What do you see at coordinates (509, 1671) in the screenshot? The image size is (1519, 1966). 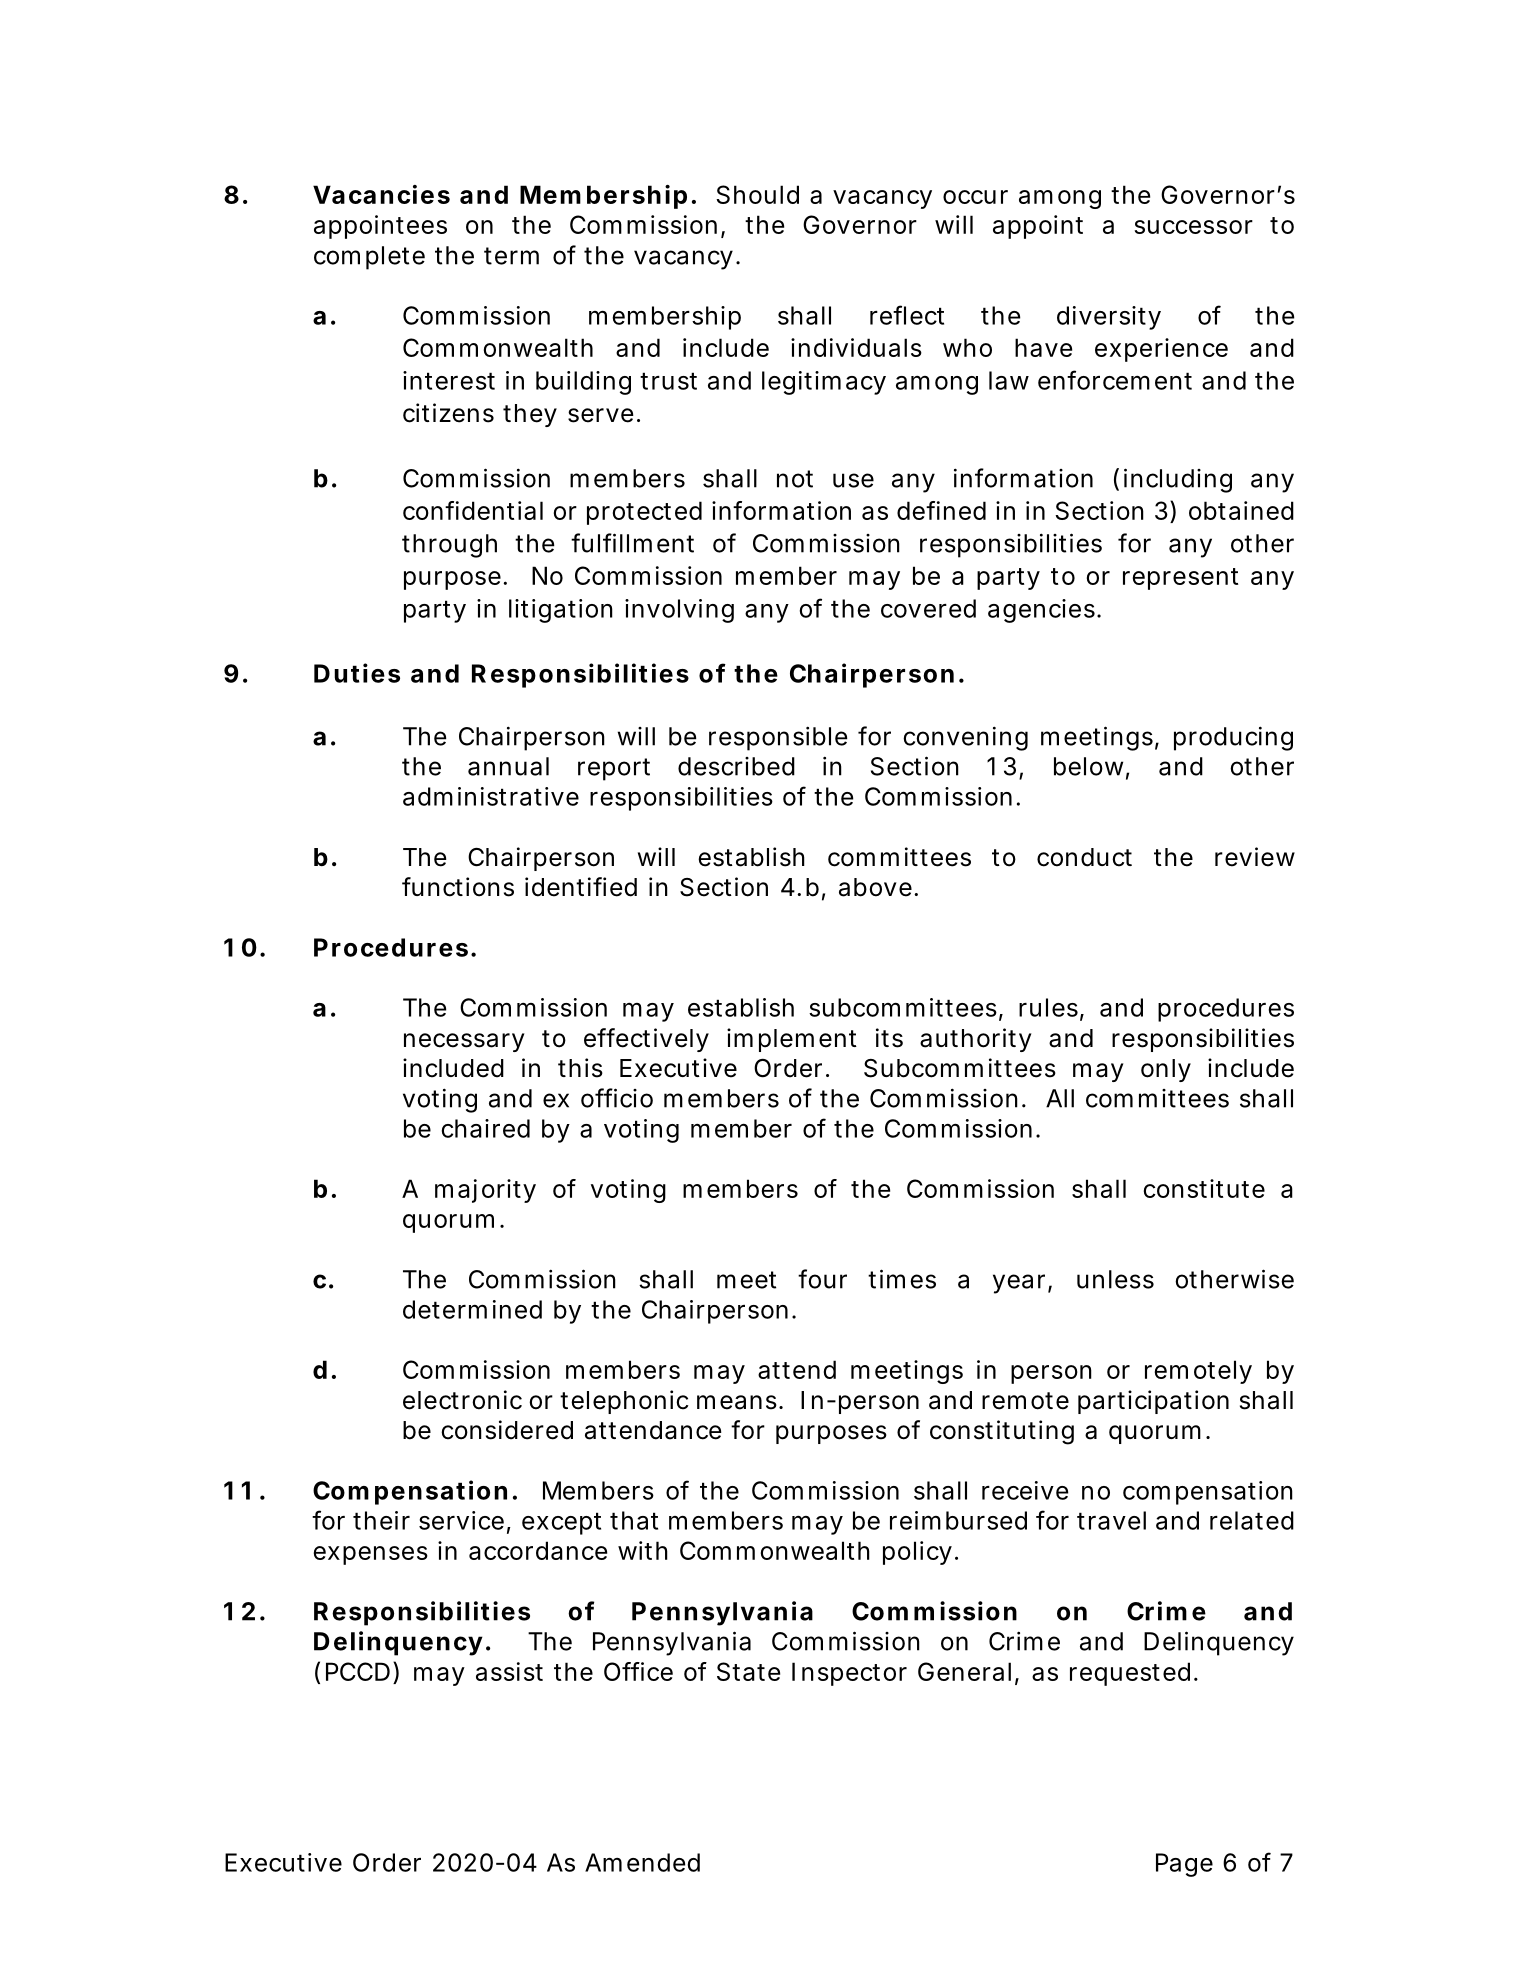 I see `assist` at bounding box center [509, 1671].
